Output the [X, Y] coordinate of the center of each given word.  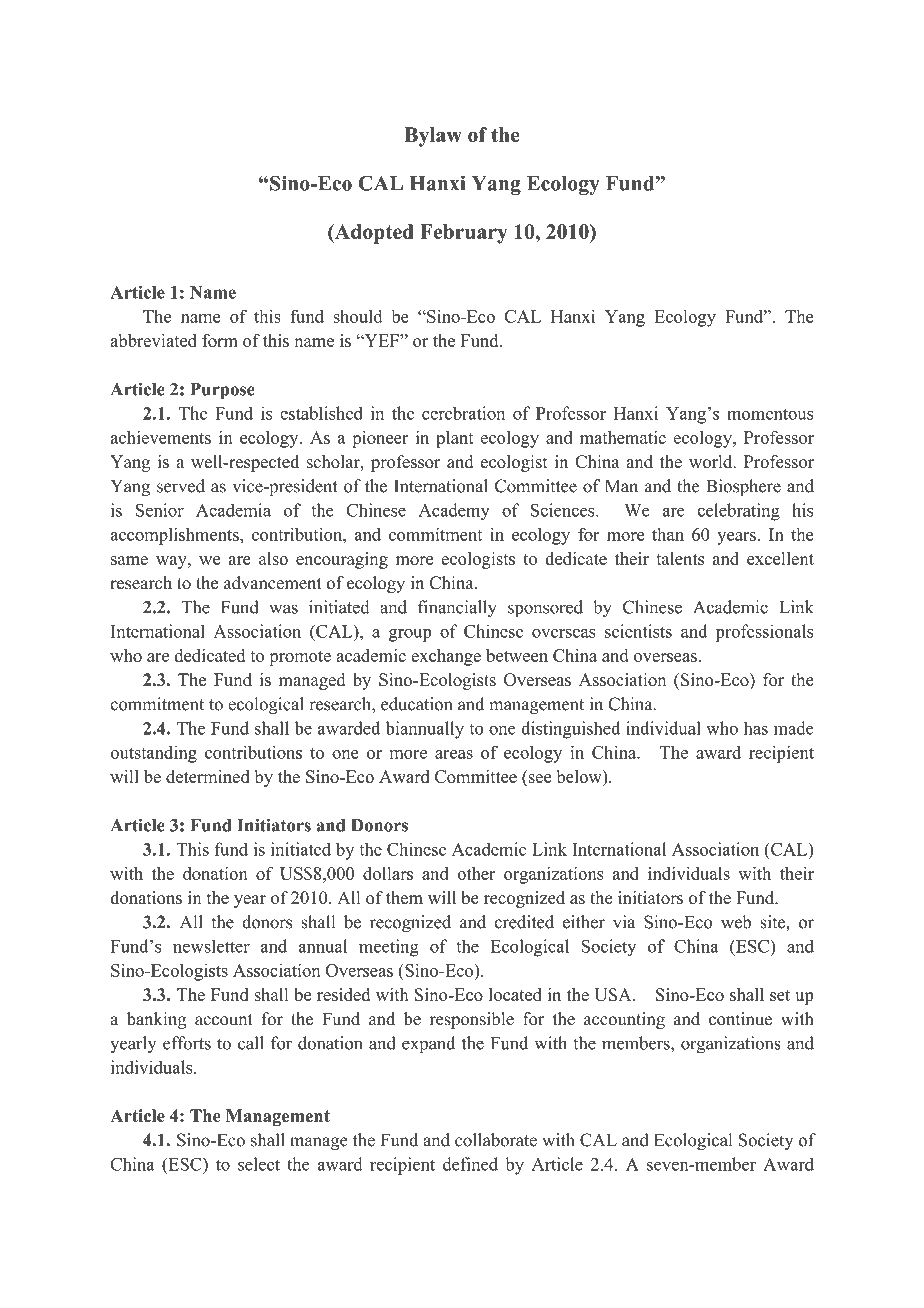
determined [207, 776]
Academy [454, 512]
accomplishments [175, 536]
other [476, 873]
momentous [770, 414]
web [736, 922]
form [220, 340]
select [259, 1164]
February [464, 234]
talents [680, 558]
